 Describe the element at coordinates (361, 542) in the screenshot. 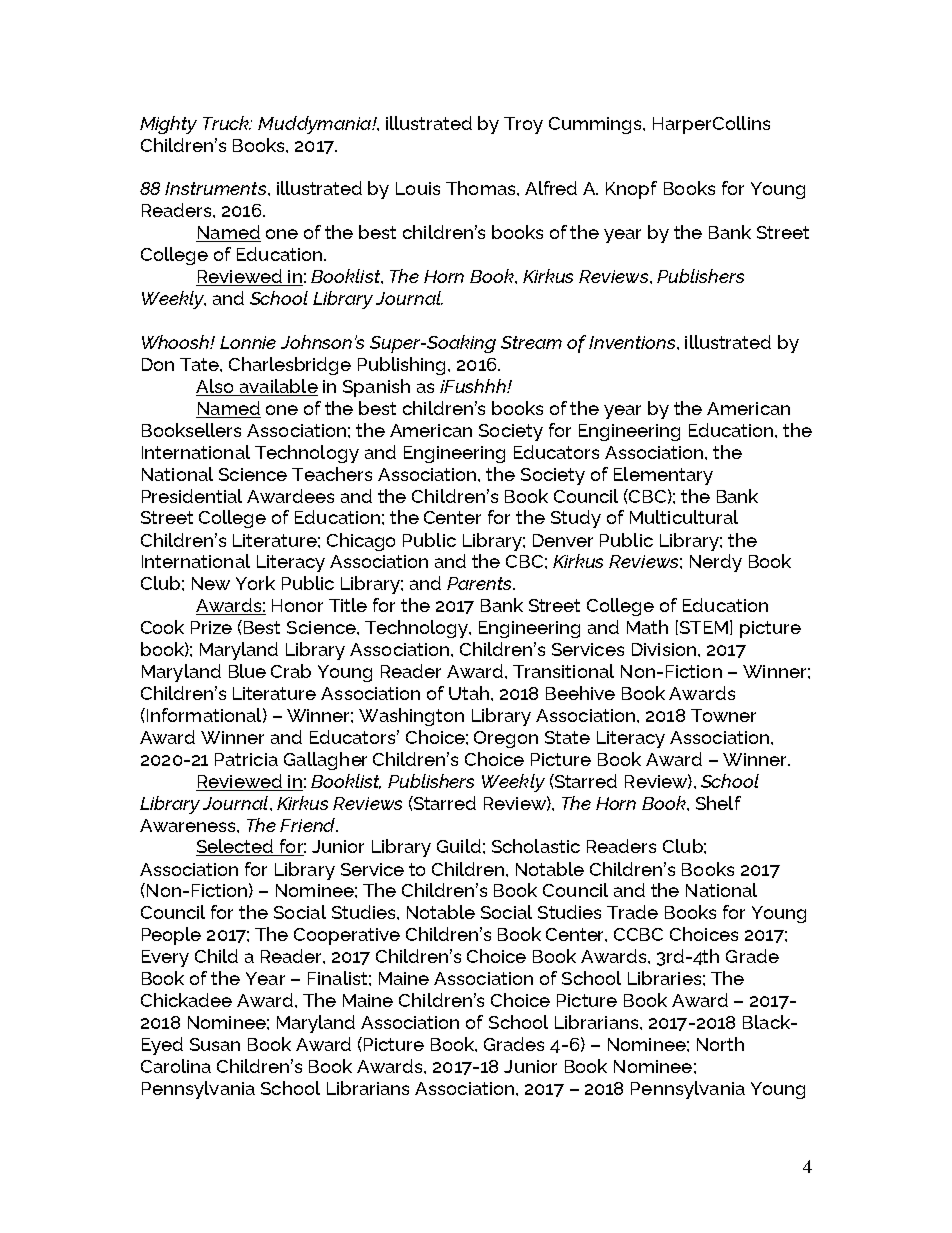

I see `Chicago` at that location.
